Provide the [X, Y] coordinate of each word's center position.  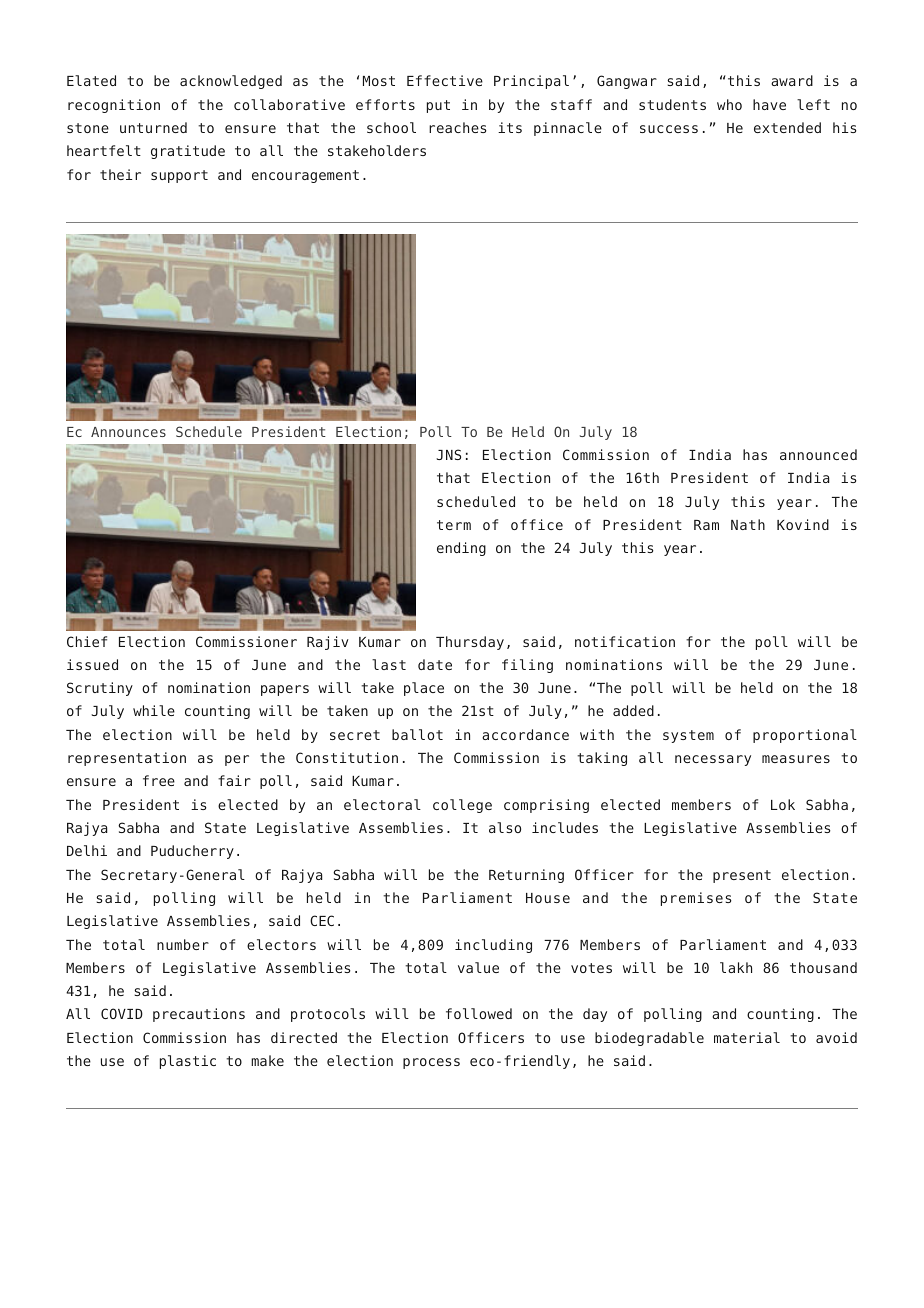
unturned [153, 127]
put [438, 106]
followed [479, 1013]
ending [461, 549]
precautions [199, 1015]
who [729, 104]
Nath [748, 524]
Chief [87, 641]
